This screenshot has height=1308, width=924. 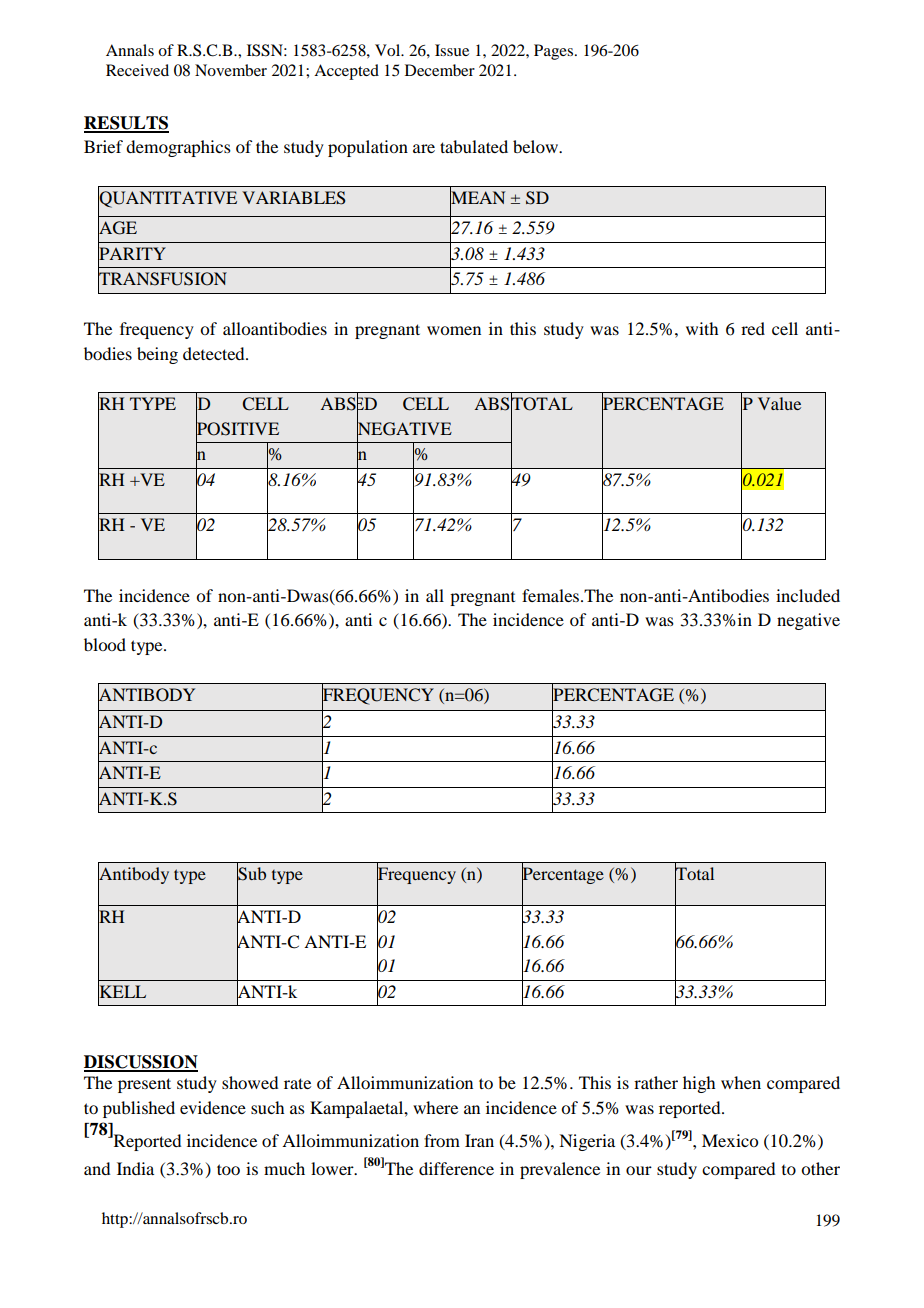 I want to click on evidence, so click(x=213, y=1107).
